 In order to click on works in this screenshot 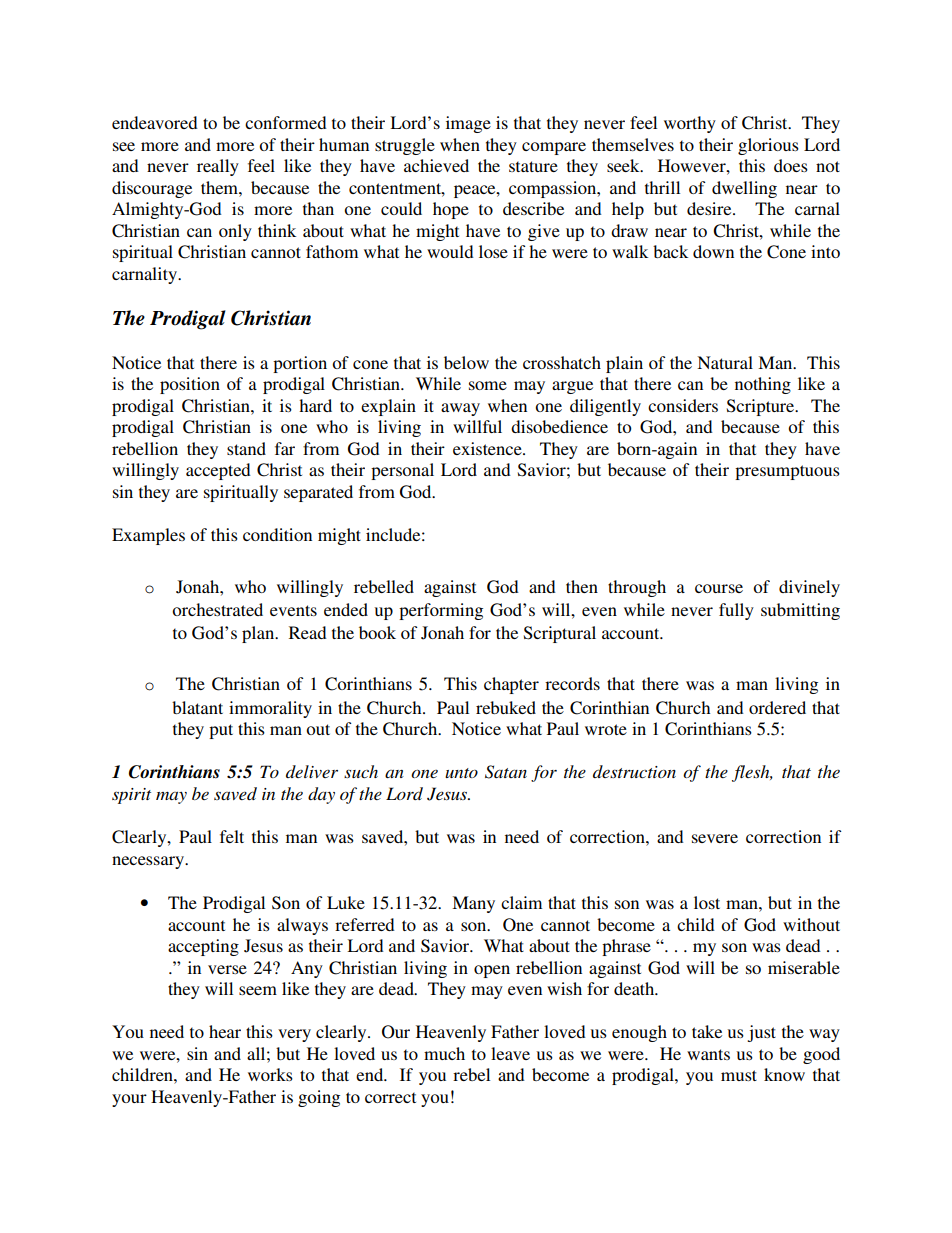, I will do `click(270, 1074)`.
